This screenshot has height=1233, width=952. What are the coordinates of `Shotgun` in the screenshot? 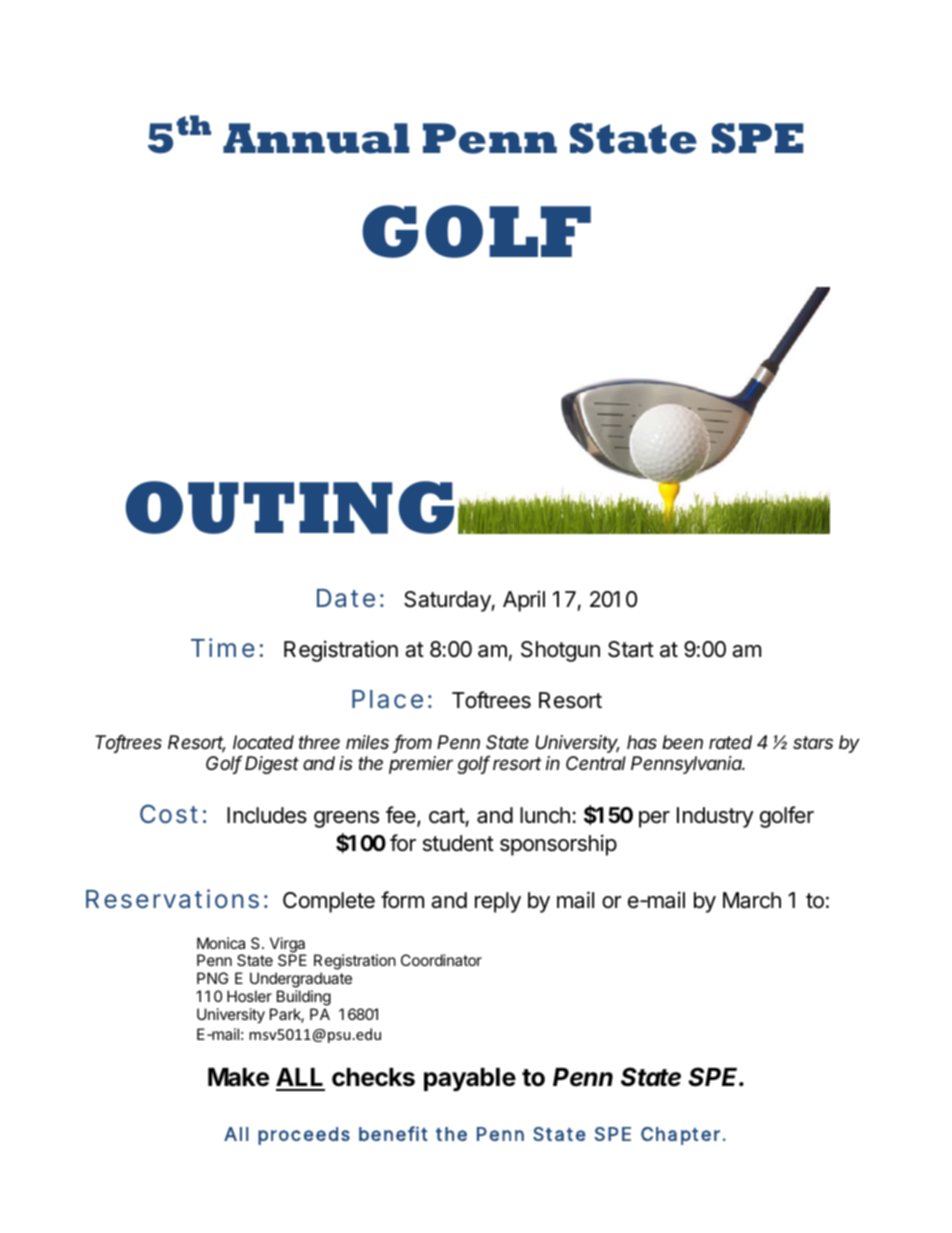 It's located at (560, 651).
